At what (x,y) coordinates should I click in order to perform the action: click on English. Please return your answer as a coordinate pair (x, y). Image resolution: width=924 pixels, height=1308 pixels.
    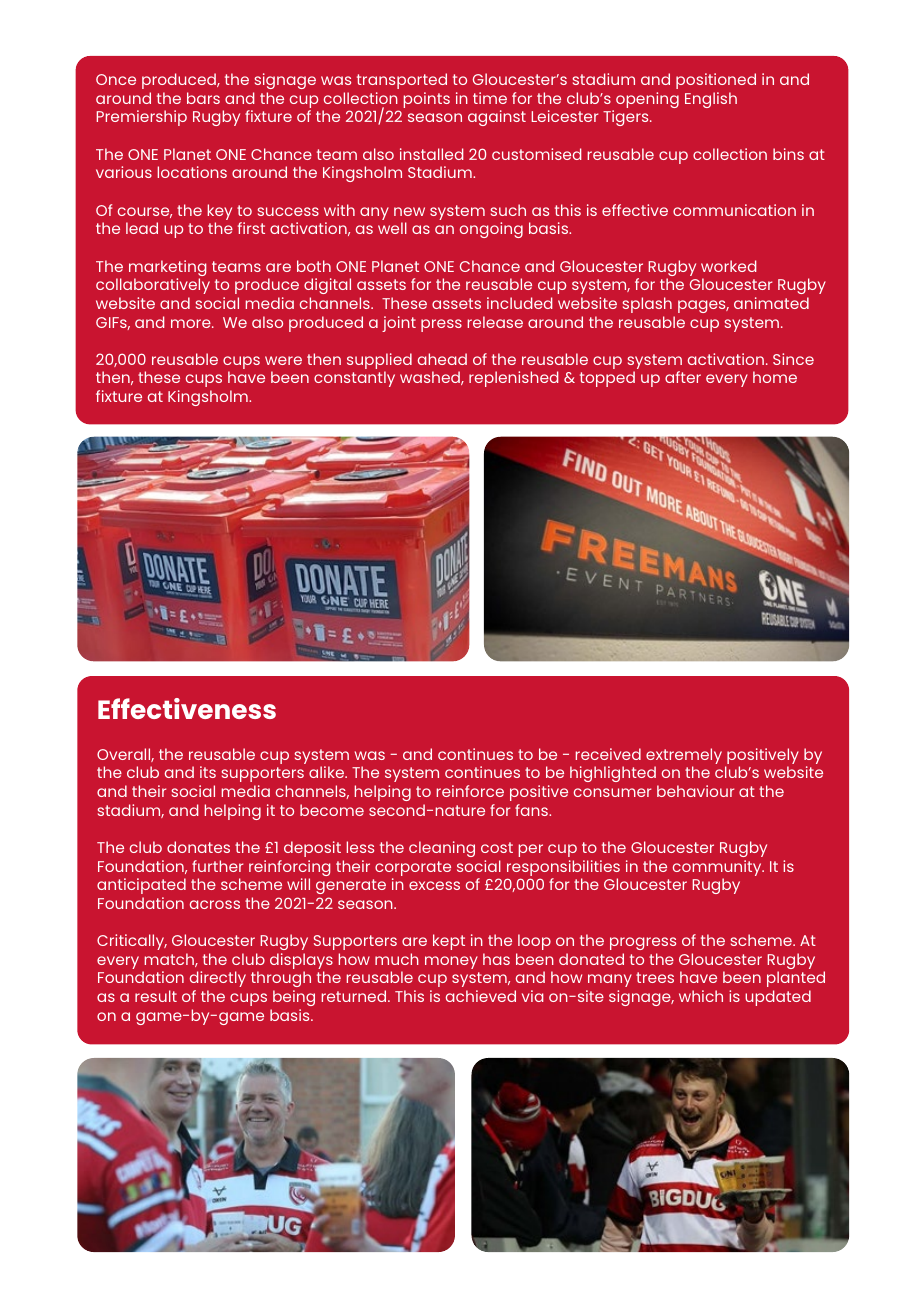
    Looking at the image, I should click on (711, 100).
